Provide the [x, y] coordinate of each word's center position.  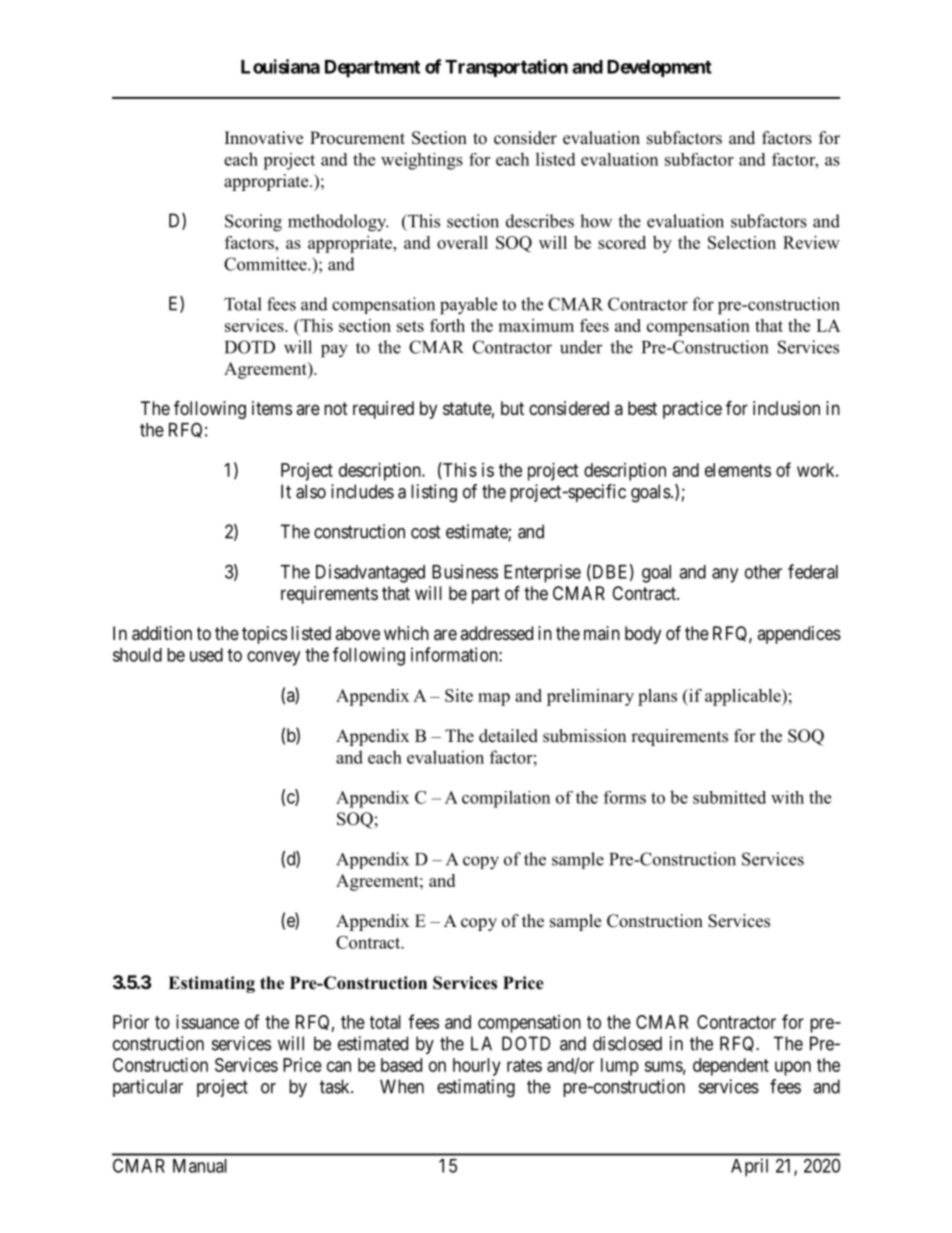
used [206, 655]
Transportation [506, 68]
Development [659, 68]
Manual [200, 1166]
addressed [496, 633]
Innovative [264, 138]
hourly [477, 1067]
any [725, 575]
